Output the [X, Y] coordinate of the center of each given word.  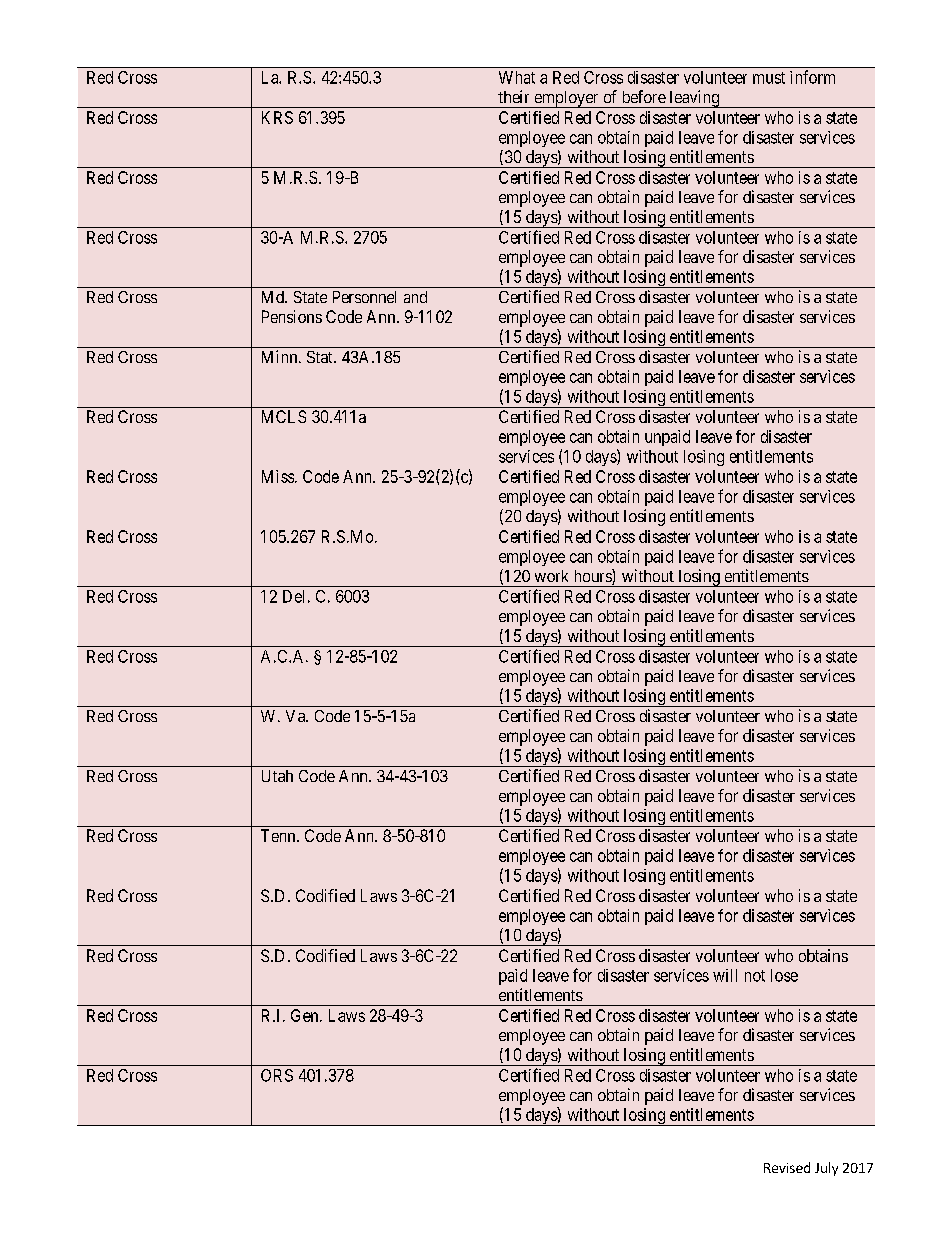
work [551, 576]
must [769, 78]
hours [594, 577]
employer [566, 99]
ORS [277, 1075]
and [415, 297]
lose [784, 975]
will [725, 975]
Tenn [279, 835]
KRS [277, 117]
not [755, 976]
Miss [278, 476]
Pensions [292, 316]
